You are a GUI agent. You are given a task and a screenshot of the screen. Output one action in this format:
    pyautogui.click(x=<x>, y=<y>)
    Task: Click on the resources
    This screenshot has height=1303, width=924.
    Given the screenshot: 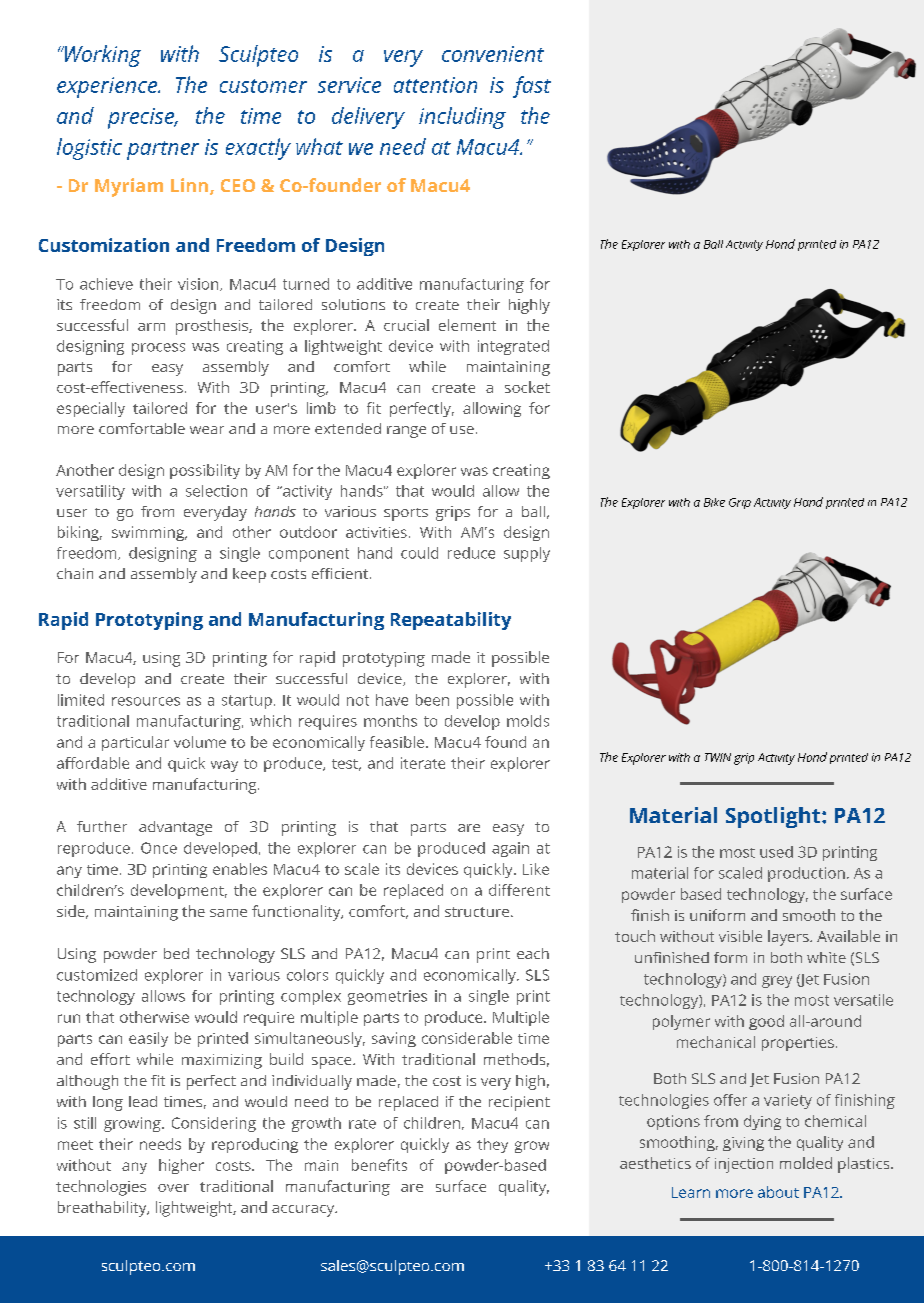 What is the action you would take?
    pyautogui.click(x=146, y=701)
